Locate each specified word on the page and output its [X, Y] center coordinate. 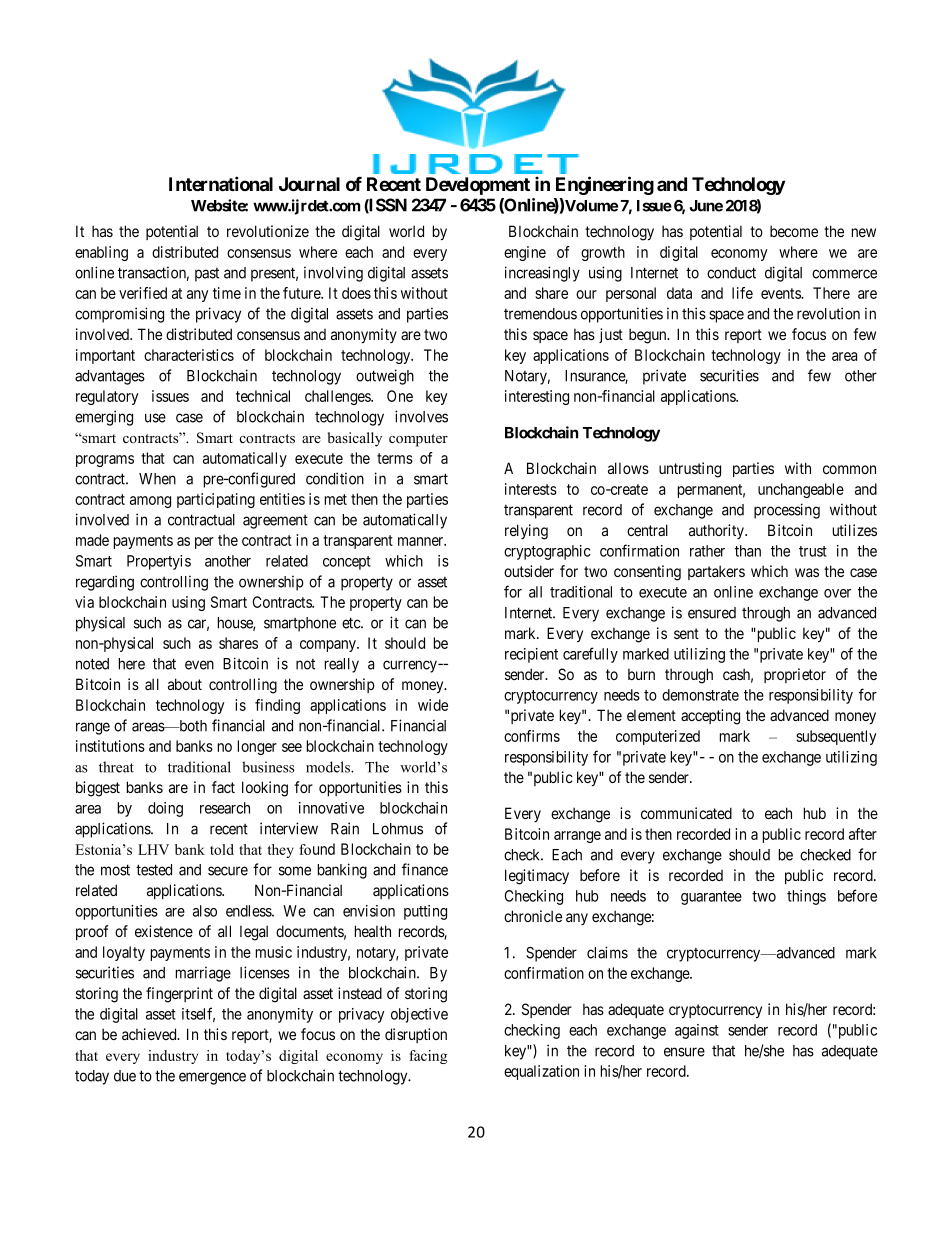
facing [428, 1057]
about [185, 684]
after [863, 834]
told [222, 849]
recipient [531, 655]
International [221, 183]
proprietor [795, 675]
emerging [104, 418]
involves [421, 416]
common [849, 469]
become [794, 231]
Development [478, 186]
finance [425, 869]
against [697, 1031]
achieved [150, 1034]
